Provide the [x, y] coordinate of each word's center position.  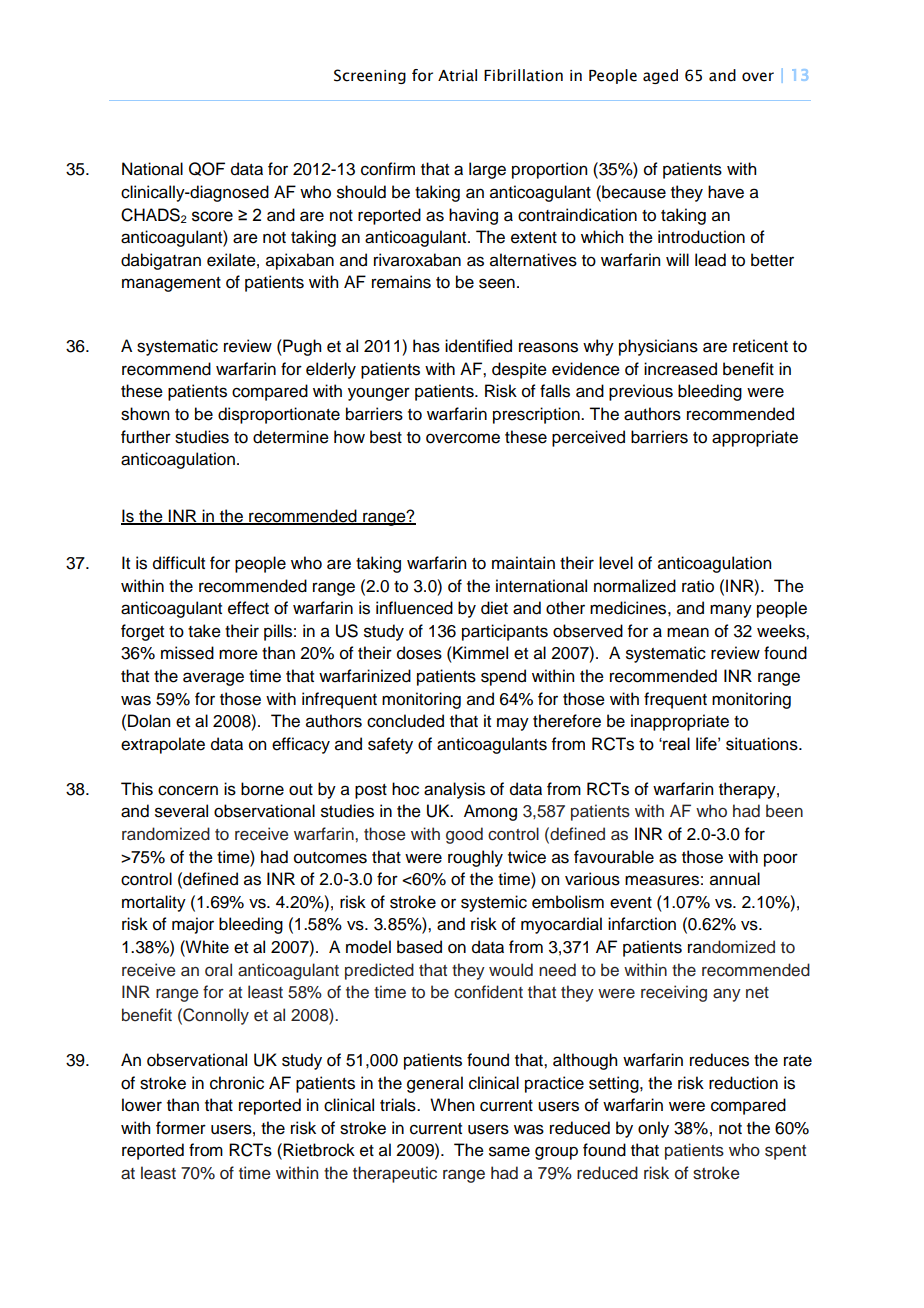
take [204, 631]
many [731, 611]
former [181, 1128]
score [212, 216]
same [509, 1151]
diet [494, 608]
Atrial [457, 75]
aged [660, 76]
